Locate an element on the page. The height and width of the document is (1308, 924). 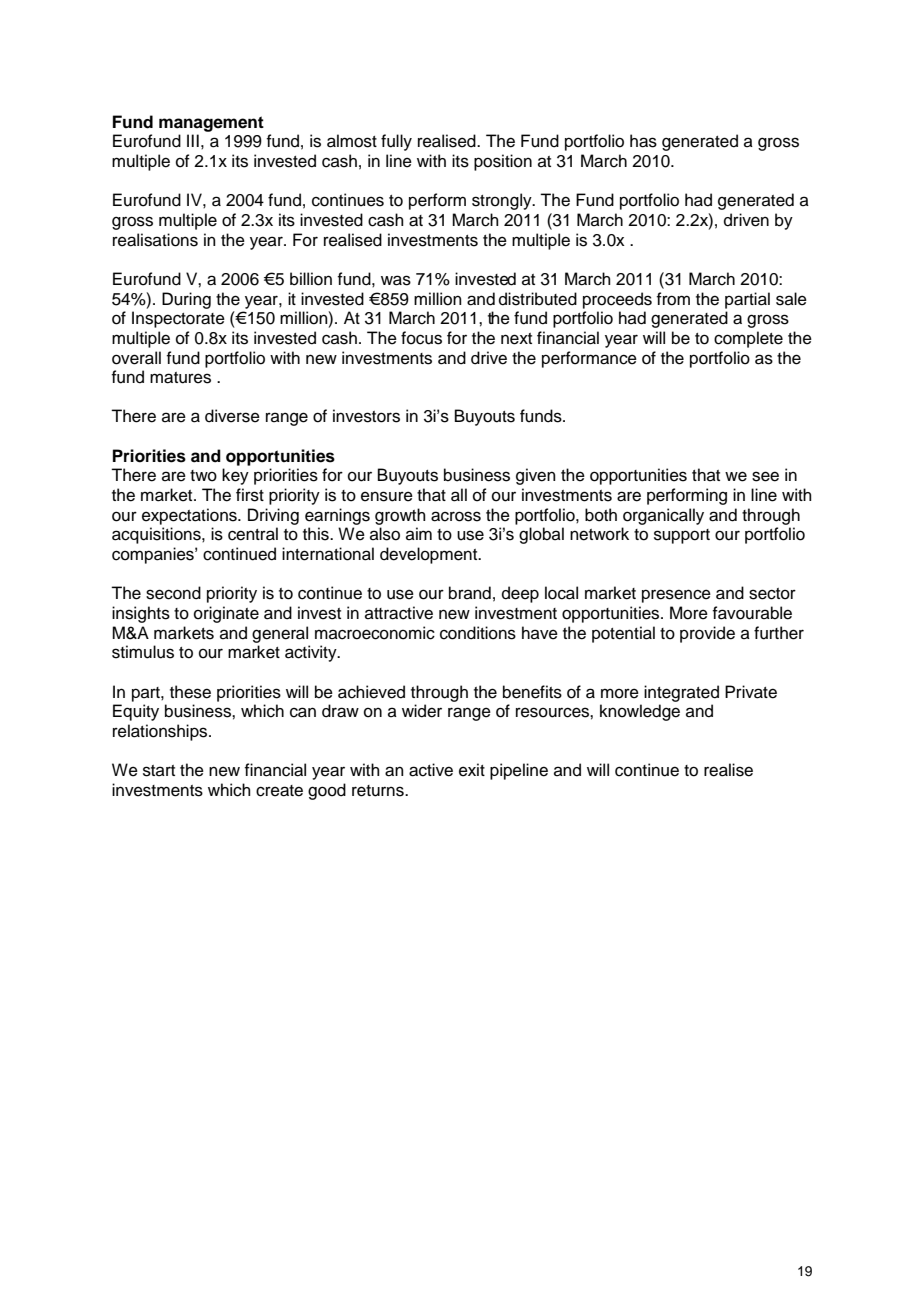
complete is located at coordinates (748, 339).
